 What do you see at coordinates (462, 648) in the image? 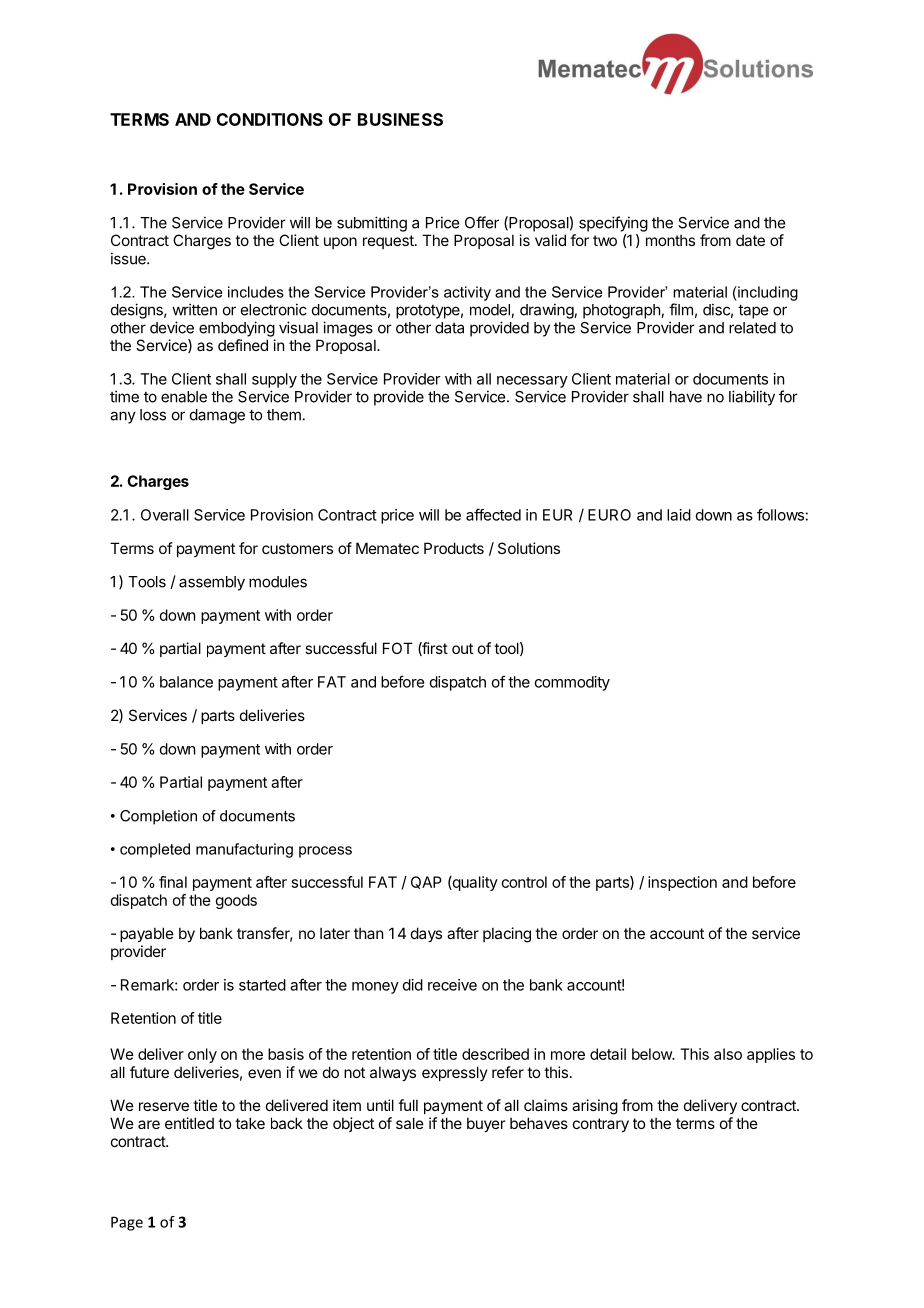
I see `out` at bounding box center [462, 648].
